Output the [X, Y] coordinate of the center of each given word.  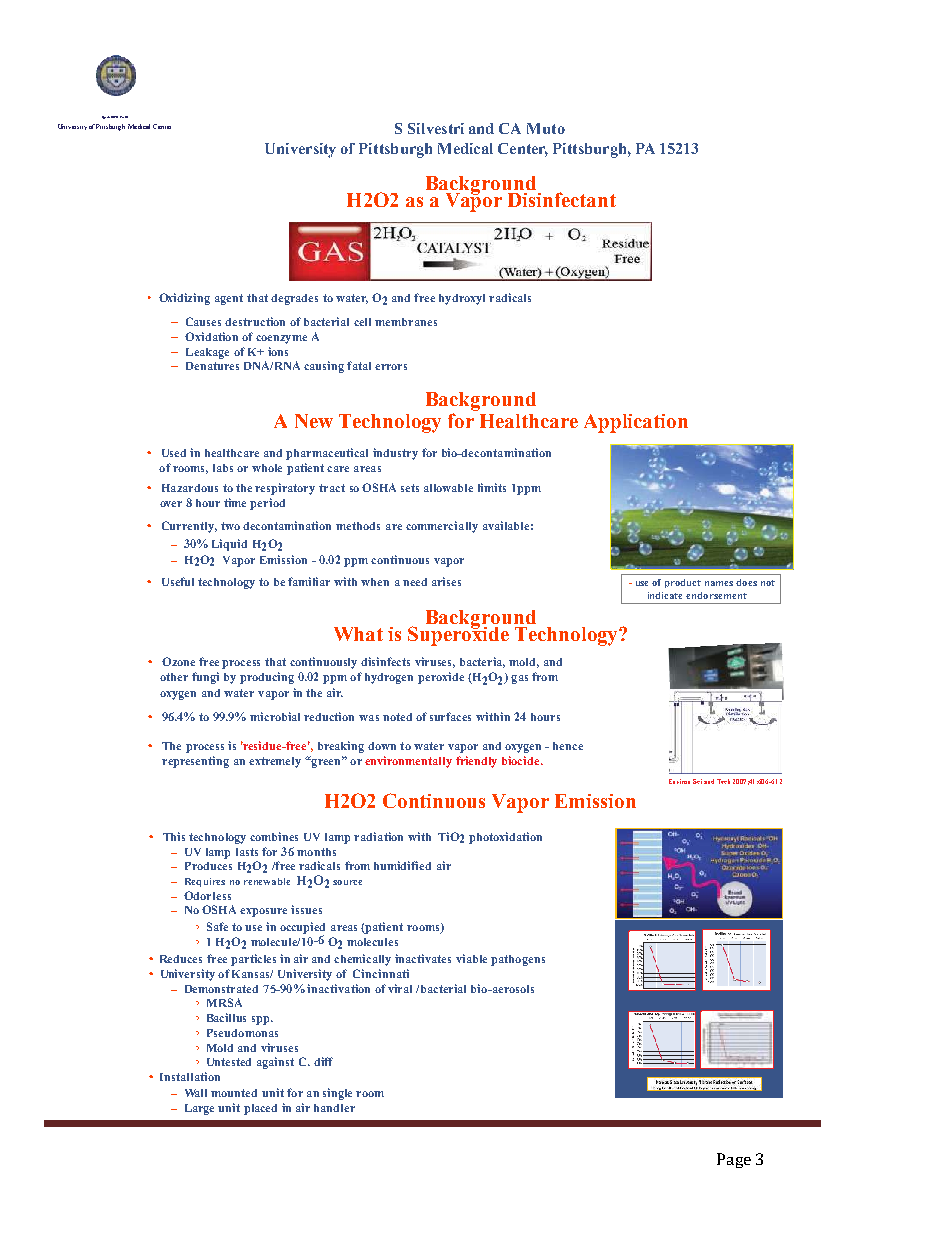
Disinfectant [562, 199]
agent [229, 299]
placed [260, 1109]
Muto [546, 128]
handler [334, 1108]
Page [734, 1160]
